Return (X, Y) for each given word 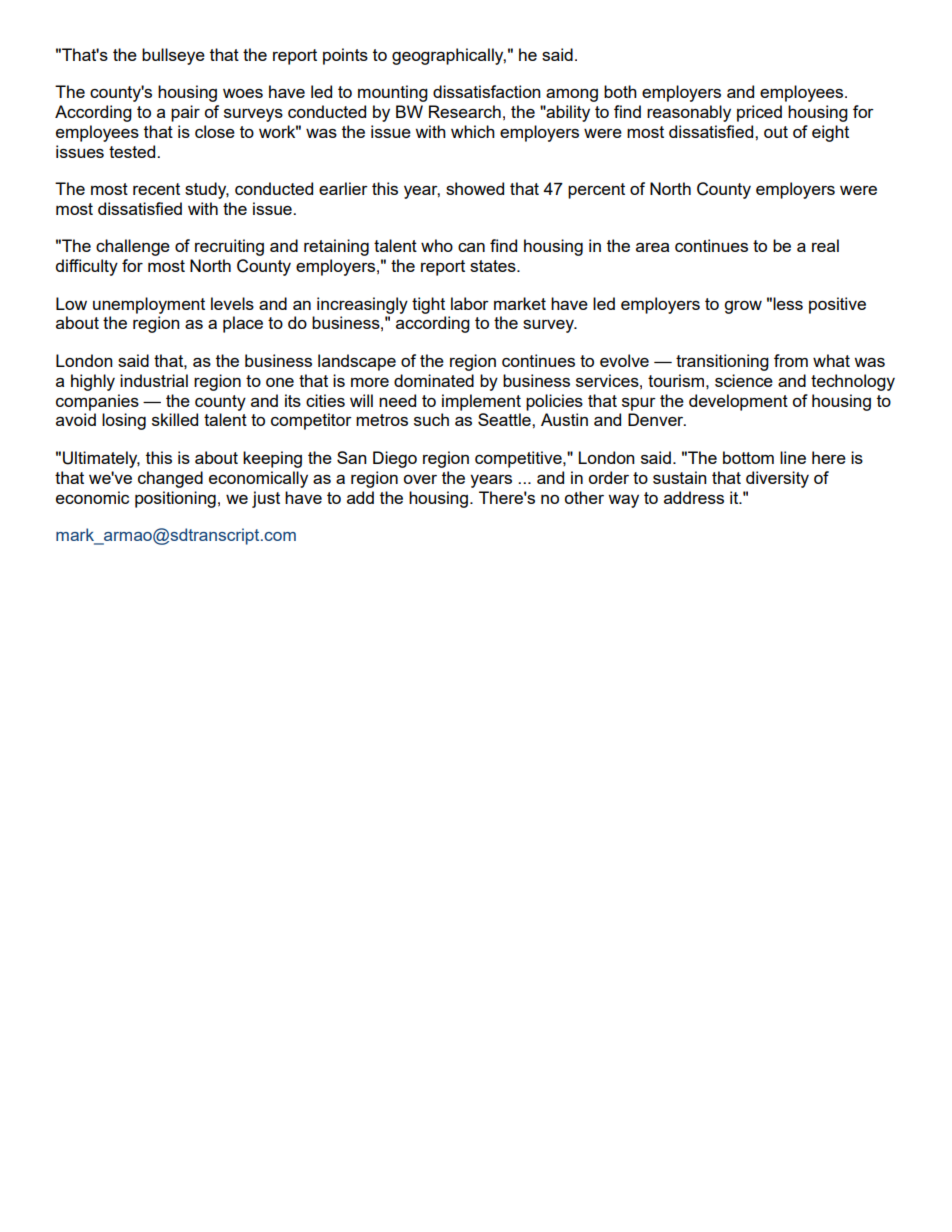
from (791, 360)
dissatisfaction (487, 91)
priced (759, 113)
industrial (154, 380)
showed (475, 188)
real (825, 245)
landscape (357, 362)
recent (156, 189)
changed (170, 479)
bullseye (173, 56)
